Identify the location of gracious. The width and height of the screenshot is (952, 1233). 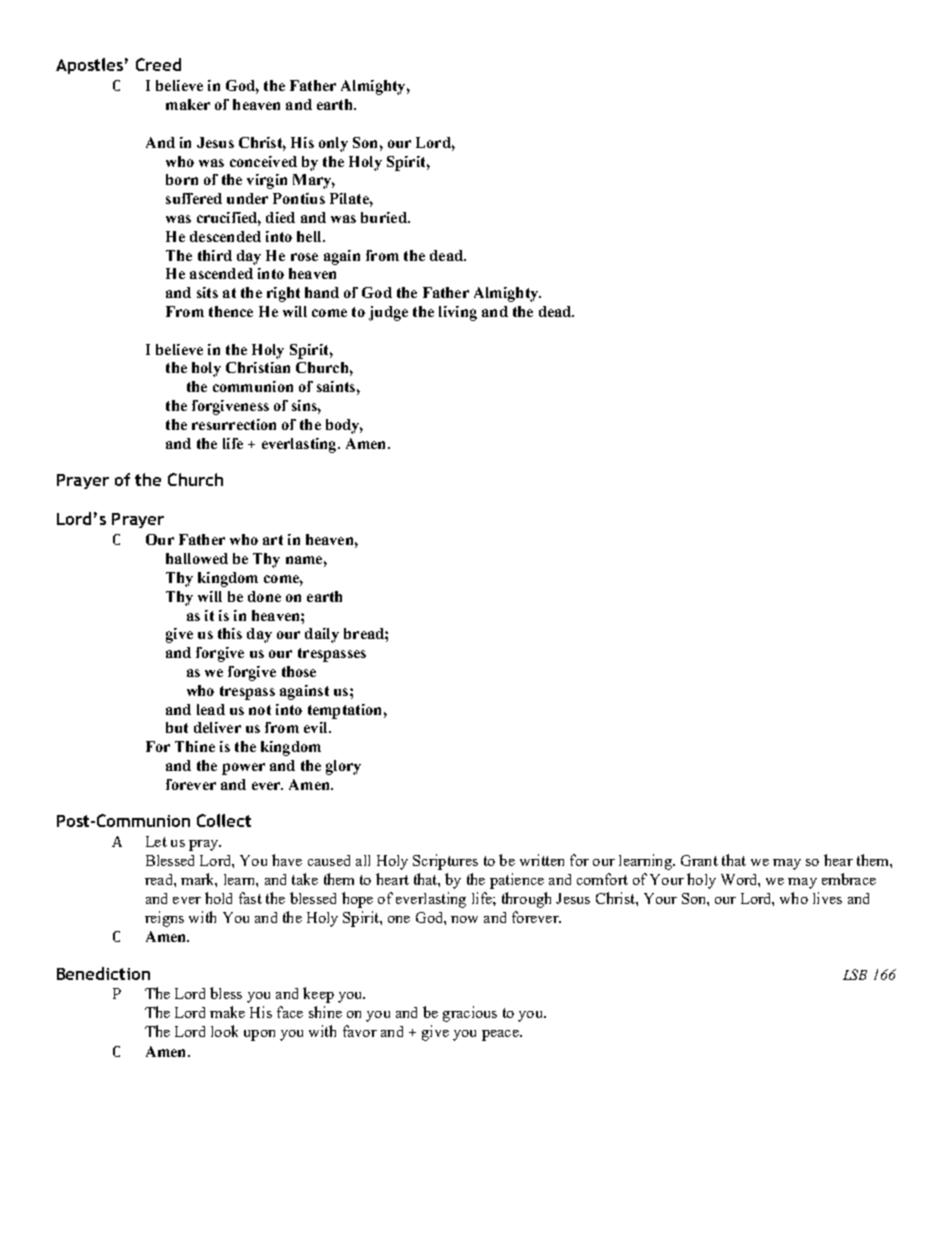
(470, 1014).
